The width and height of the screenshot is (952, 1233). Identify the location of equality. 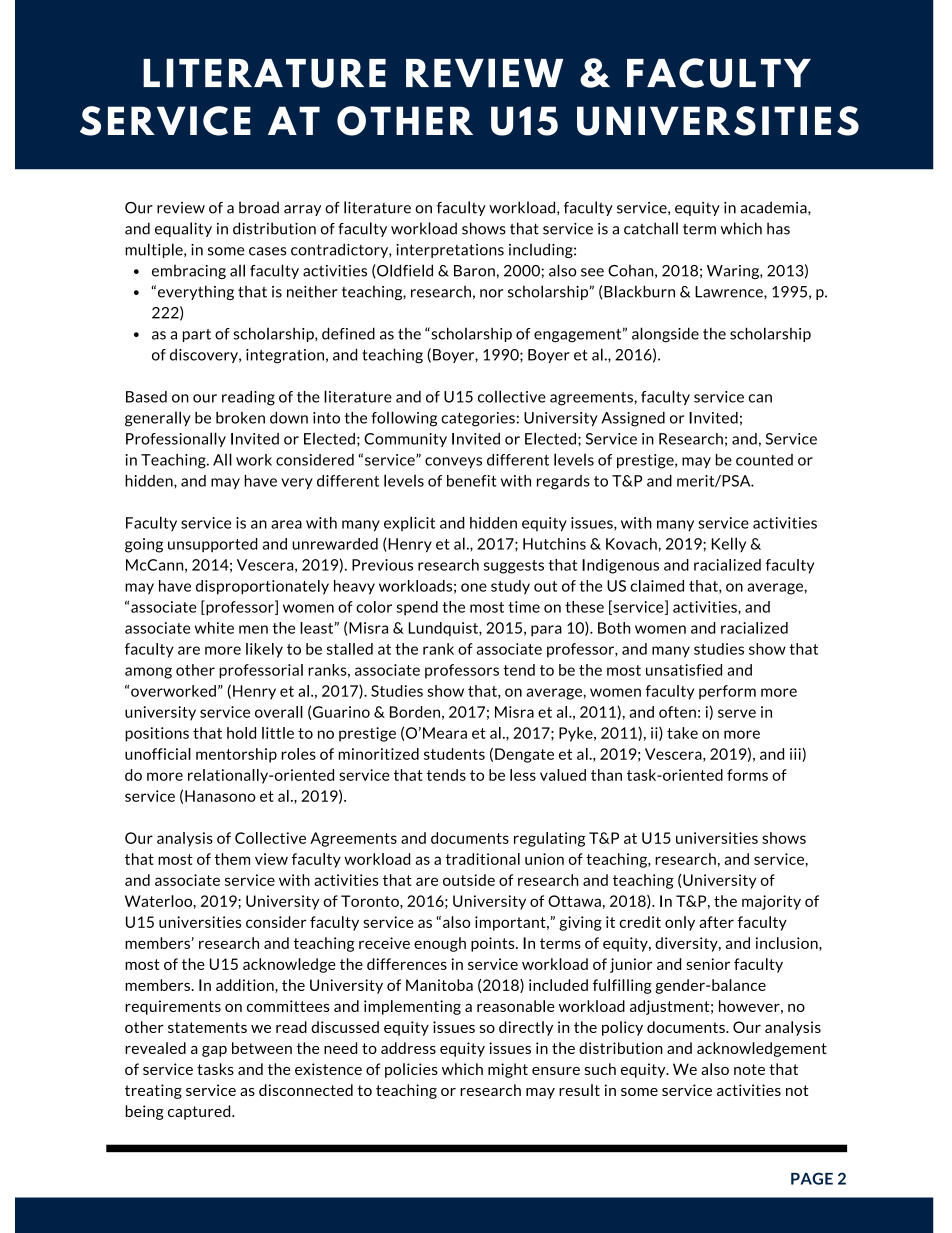
(183, 229).
